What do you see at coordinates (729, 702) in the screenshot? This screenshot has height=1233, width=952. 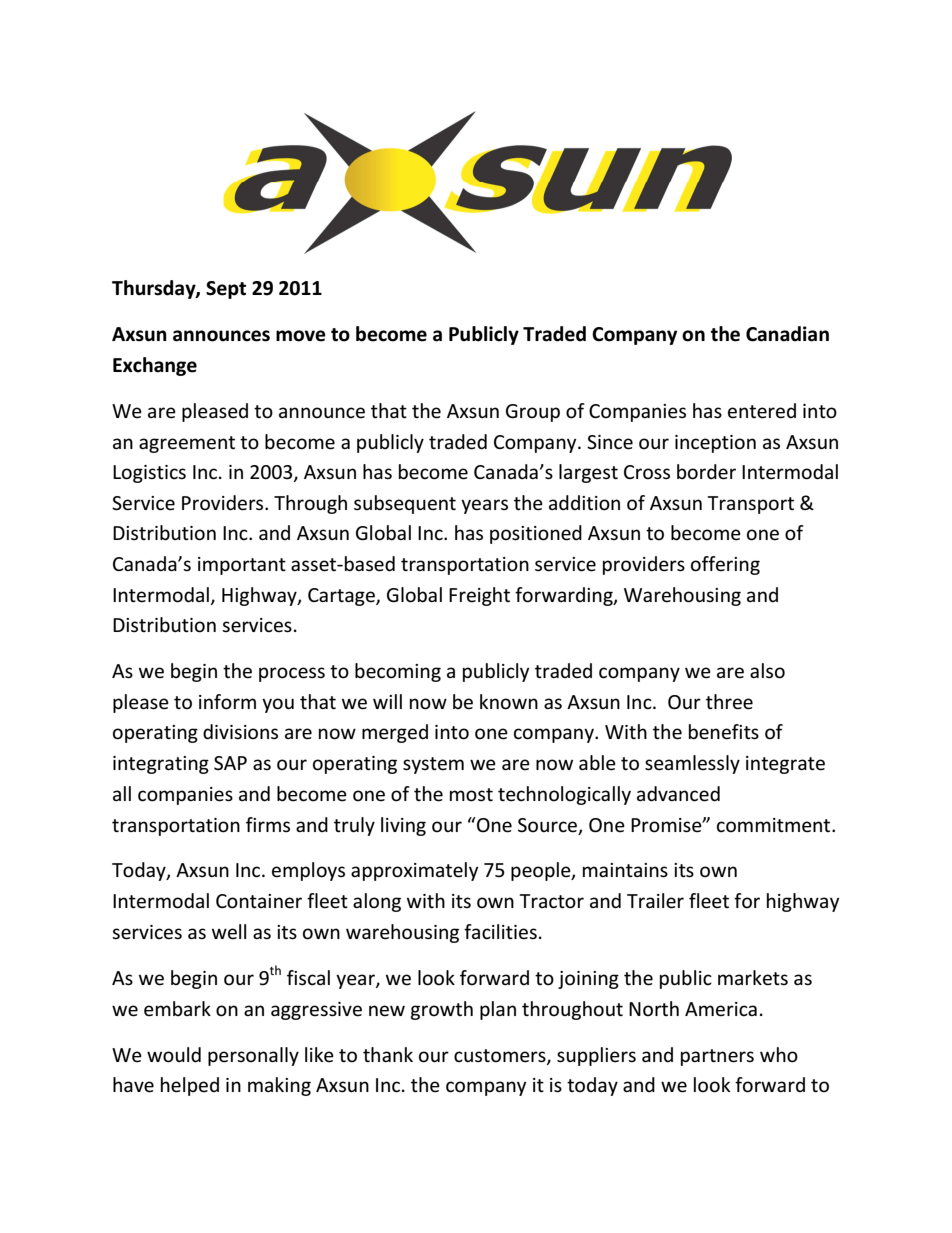 I see `three` at bounding box center [729, 702].
